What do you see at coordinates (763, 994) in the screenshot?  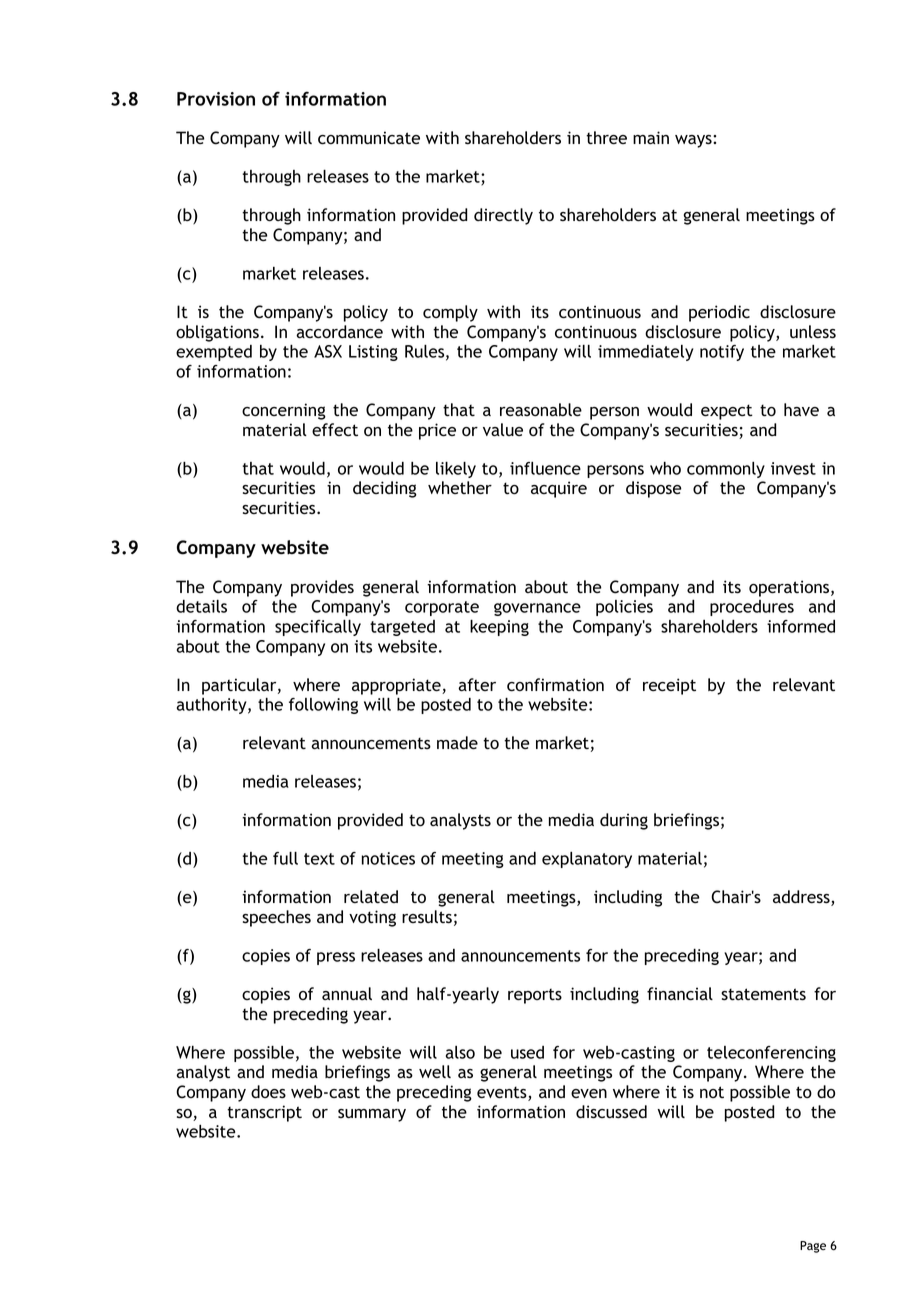 I see `statements` at bounding box center [763, 994].
